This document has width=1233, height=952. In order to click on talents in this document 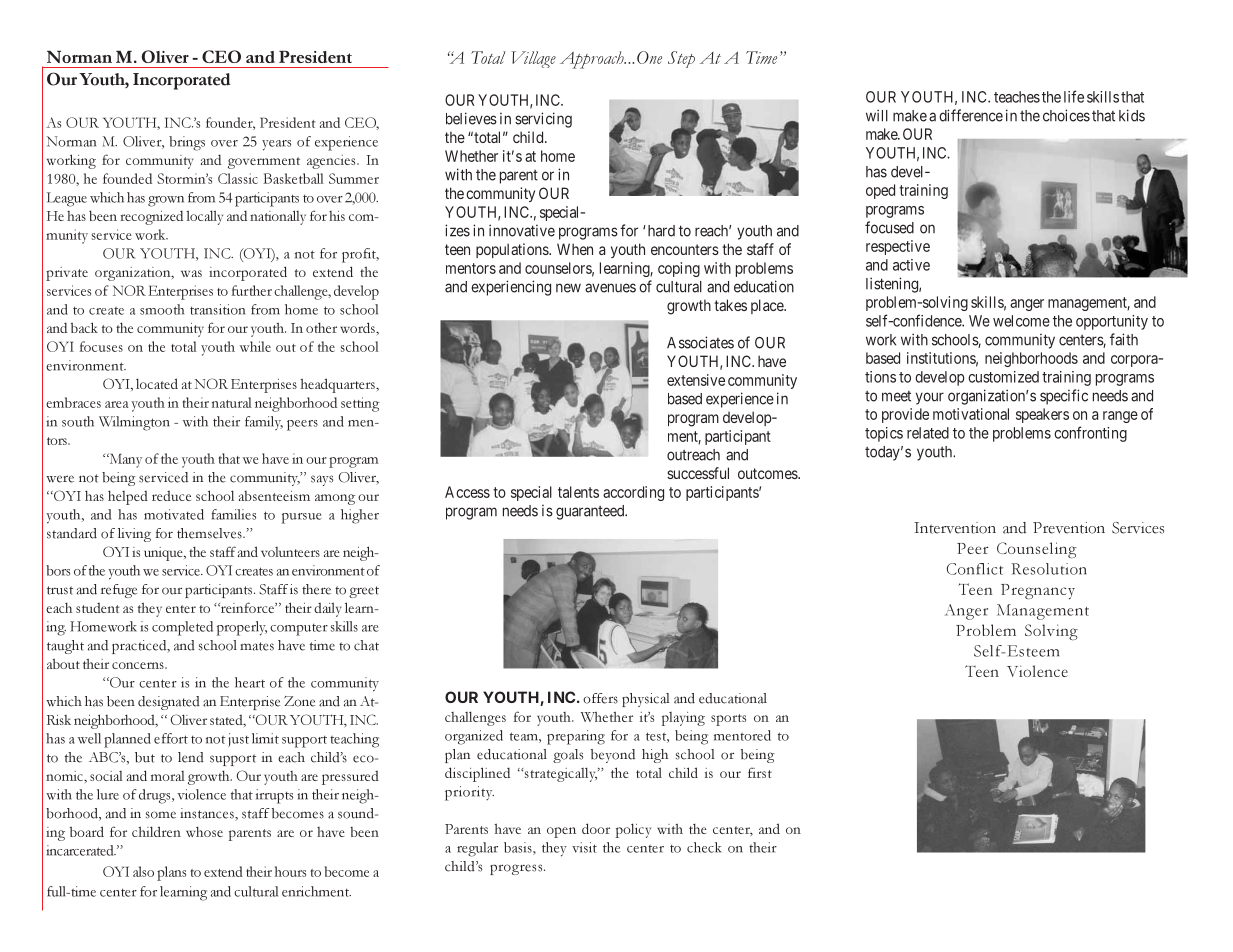, I will do `click(578, 492)`.
